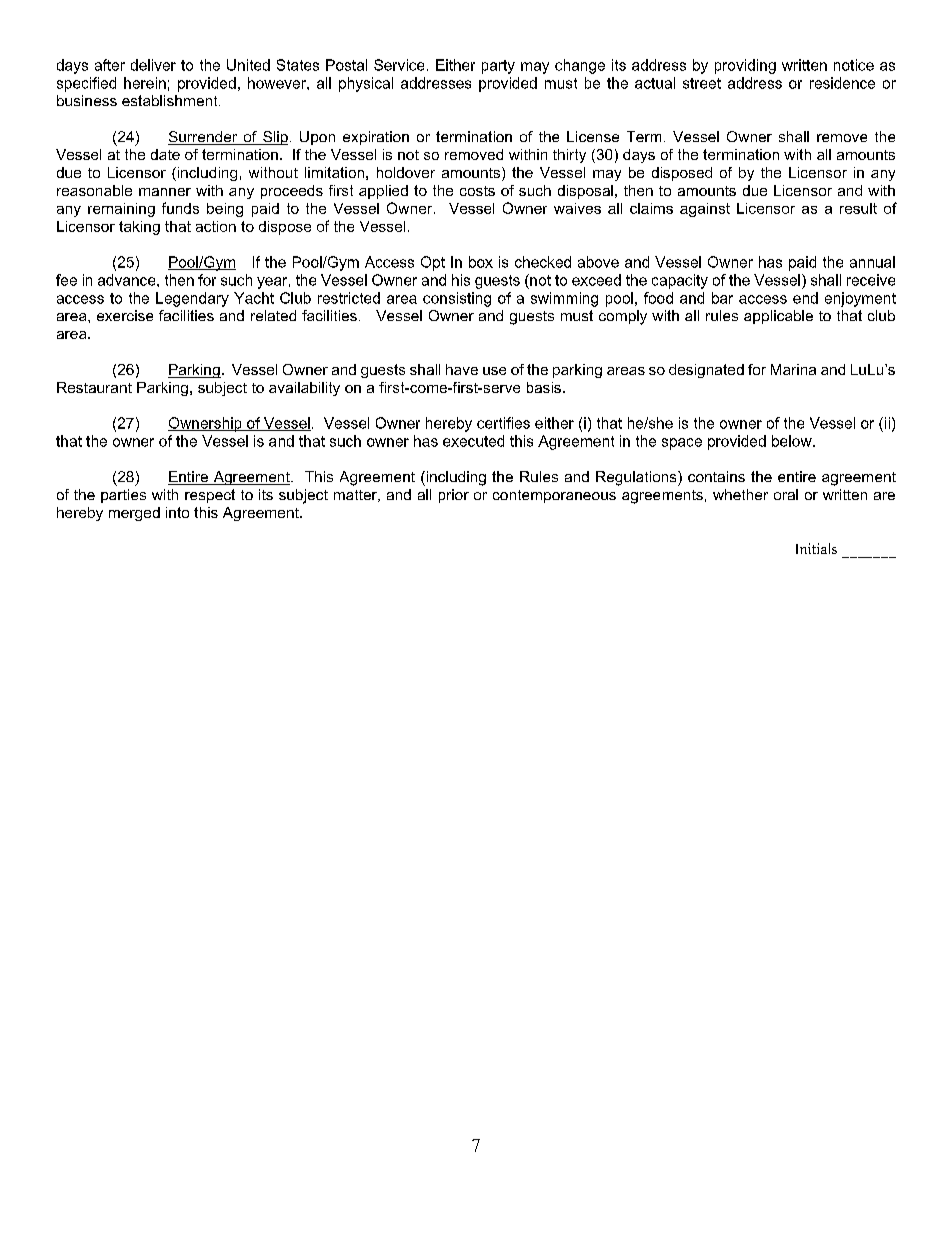  What do you see at coordinates (745, 66) in the page?
I see `providing` at bounding box center [745, 66].
